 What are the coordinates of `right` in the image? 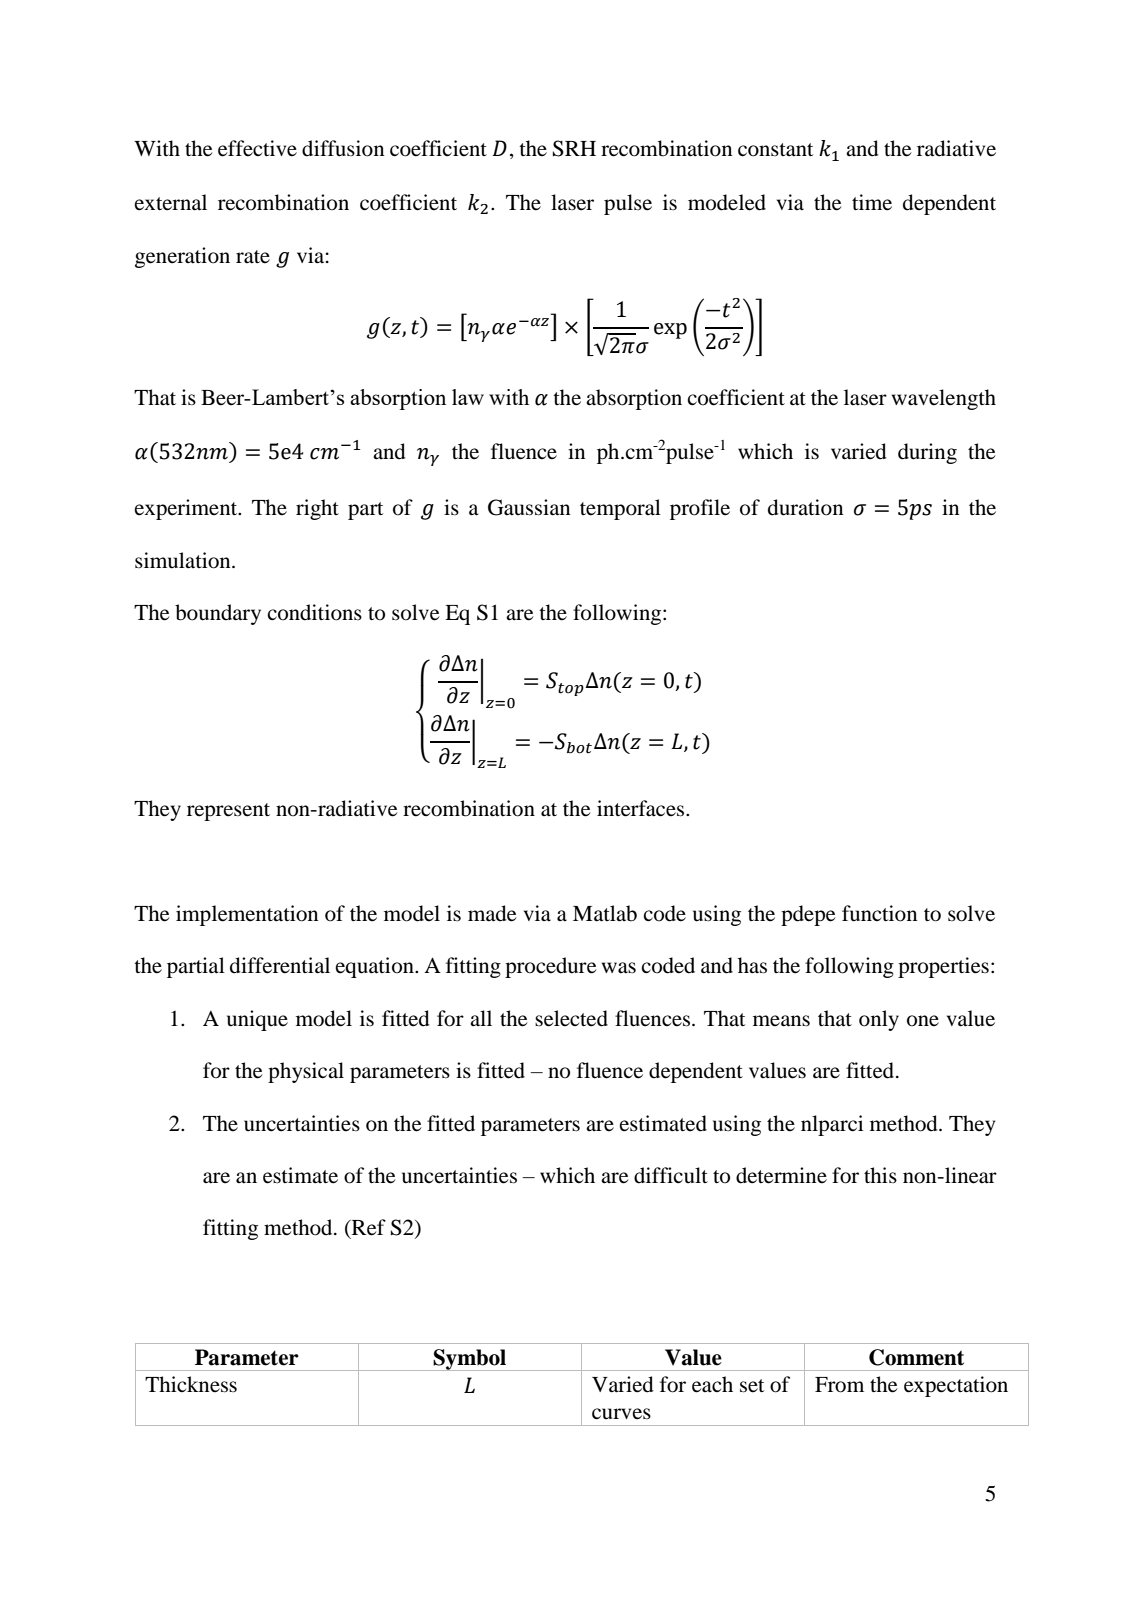 It's located at (317, 509).
